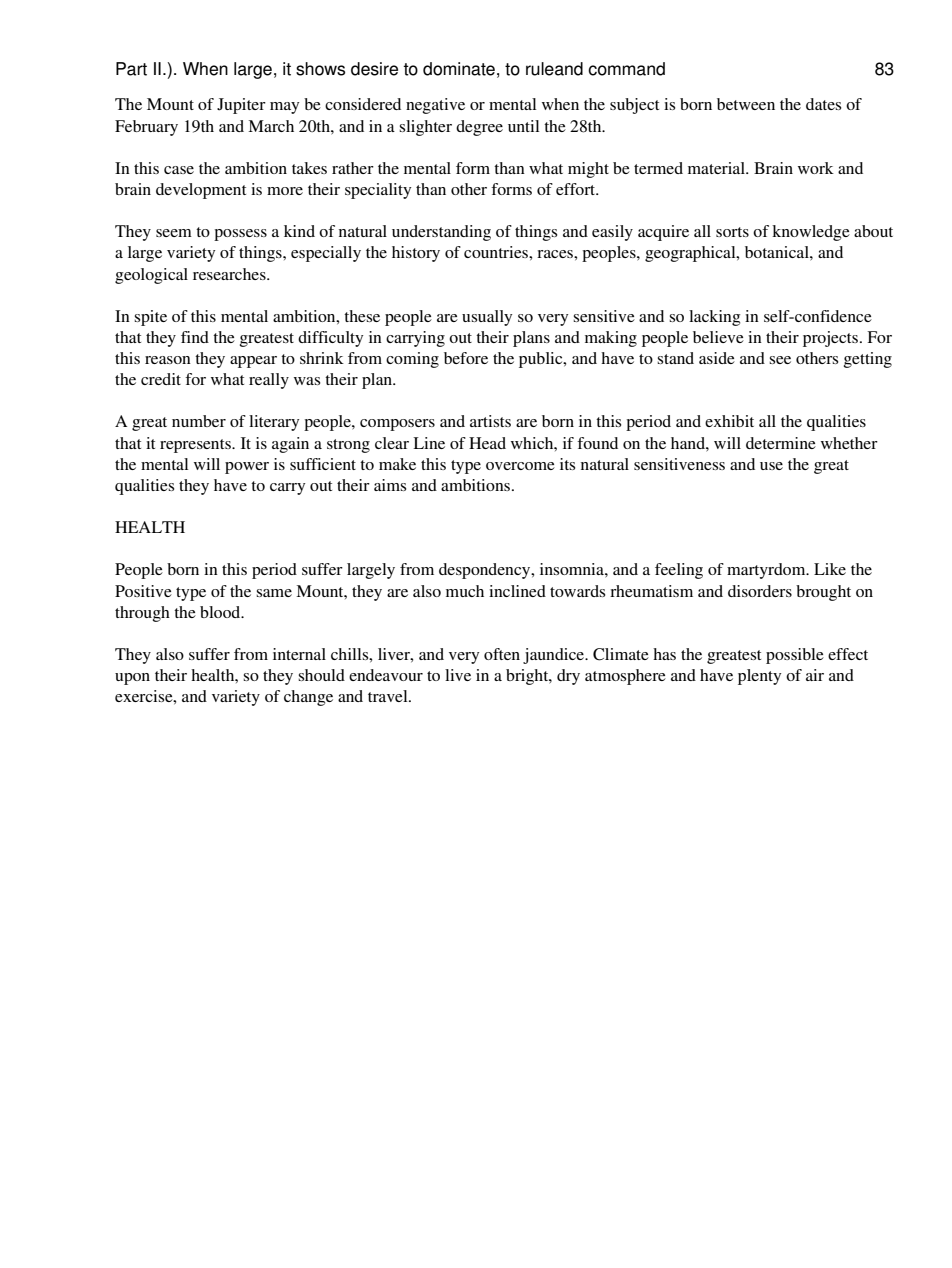 This image has height=1268, width=952. Describe the element at coordinates (230, 274) in the image. I see `researches` at that location.
